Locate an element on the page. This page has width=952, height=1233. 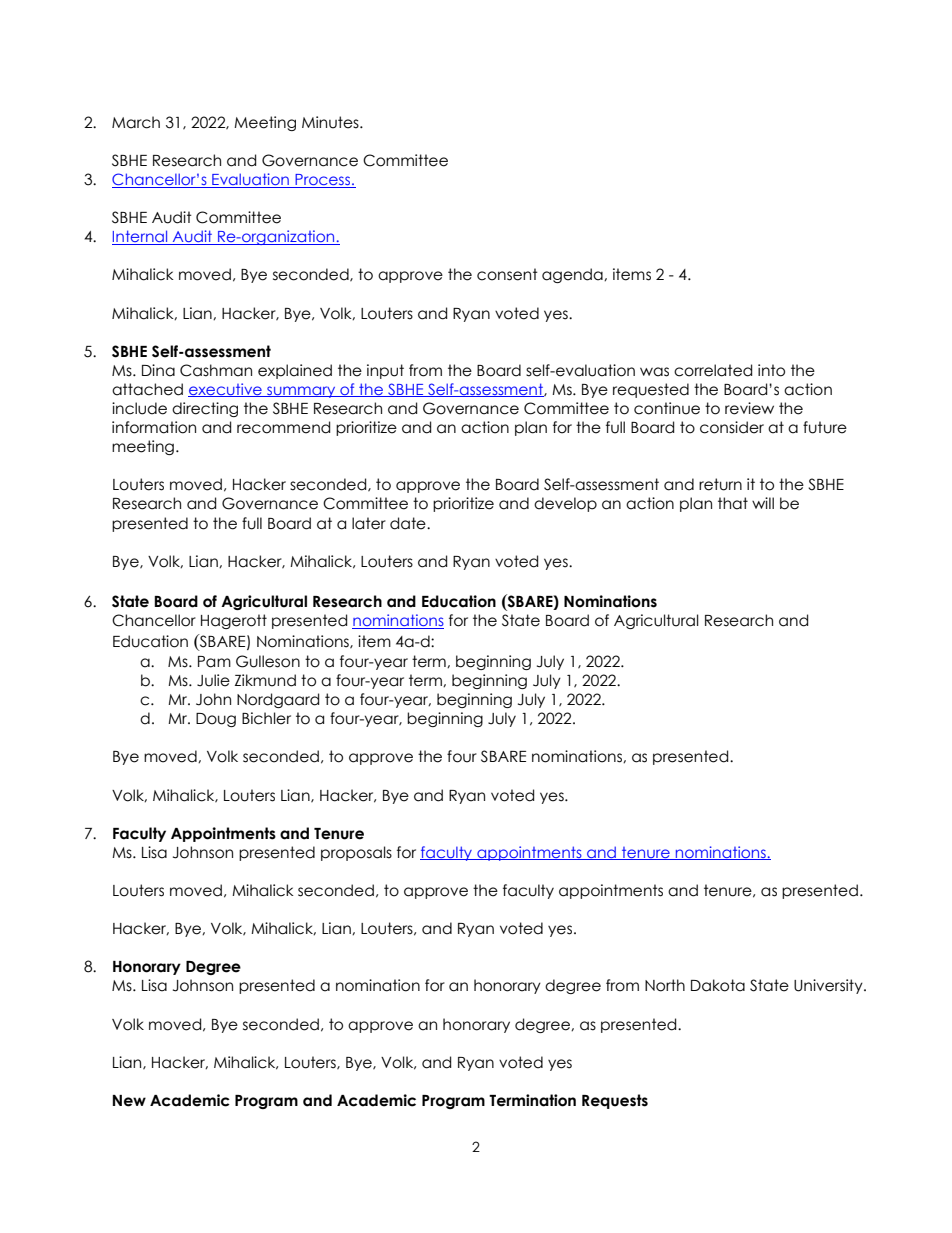
agenda is located at coordinates (573, 275).
